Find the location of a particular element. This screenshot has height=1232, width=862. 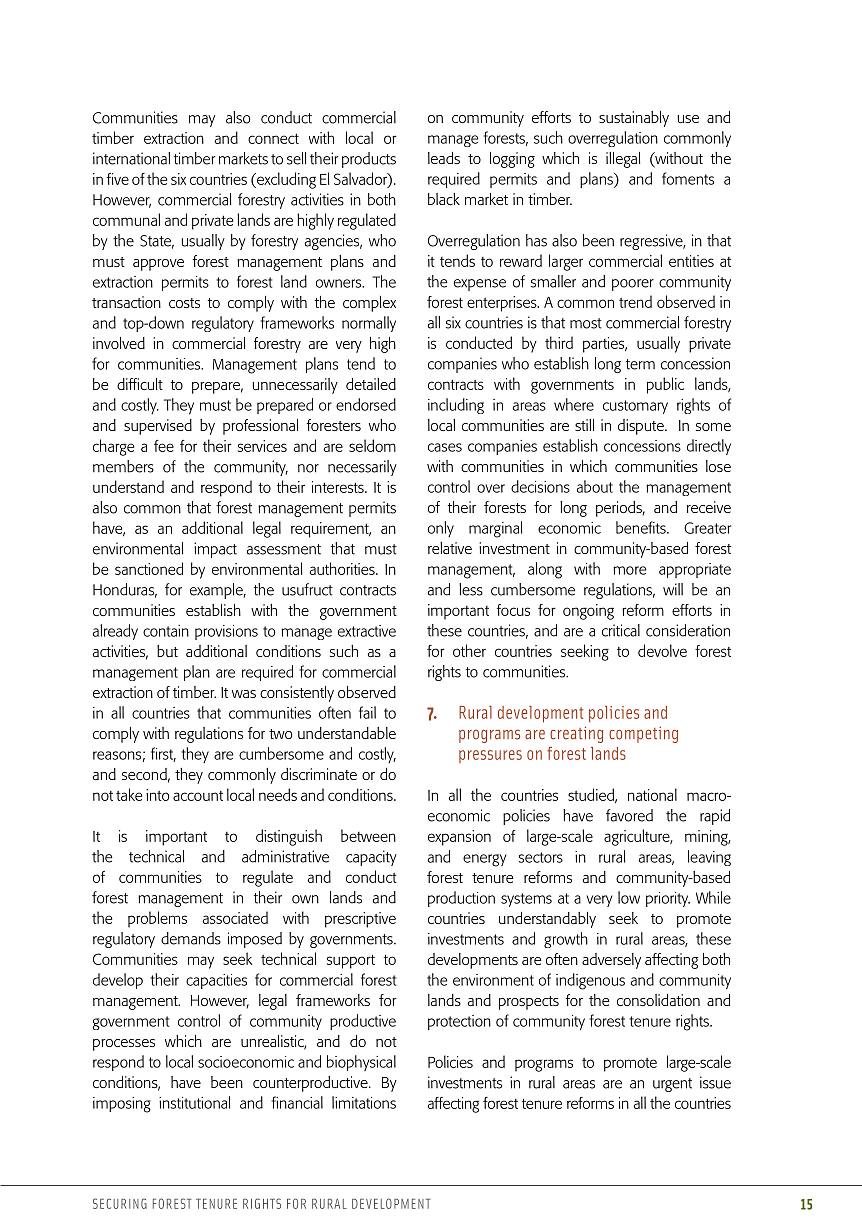

other is located at coordinates (469, 650).
